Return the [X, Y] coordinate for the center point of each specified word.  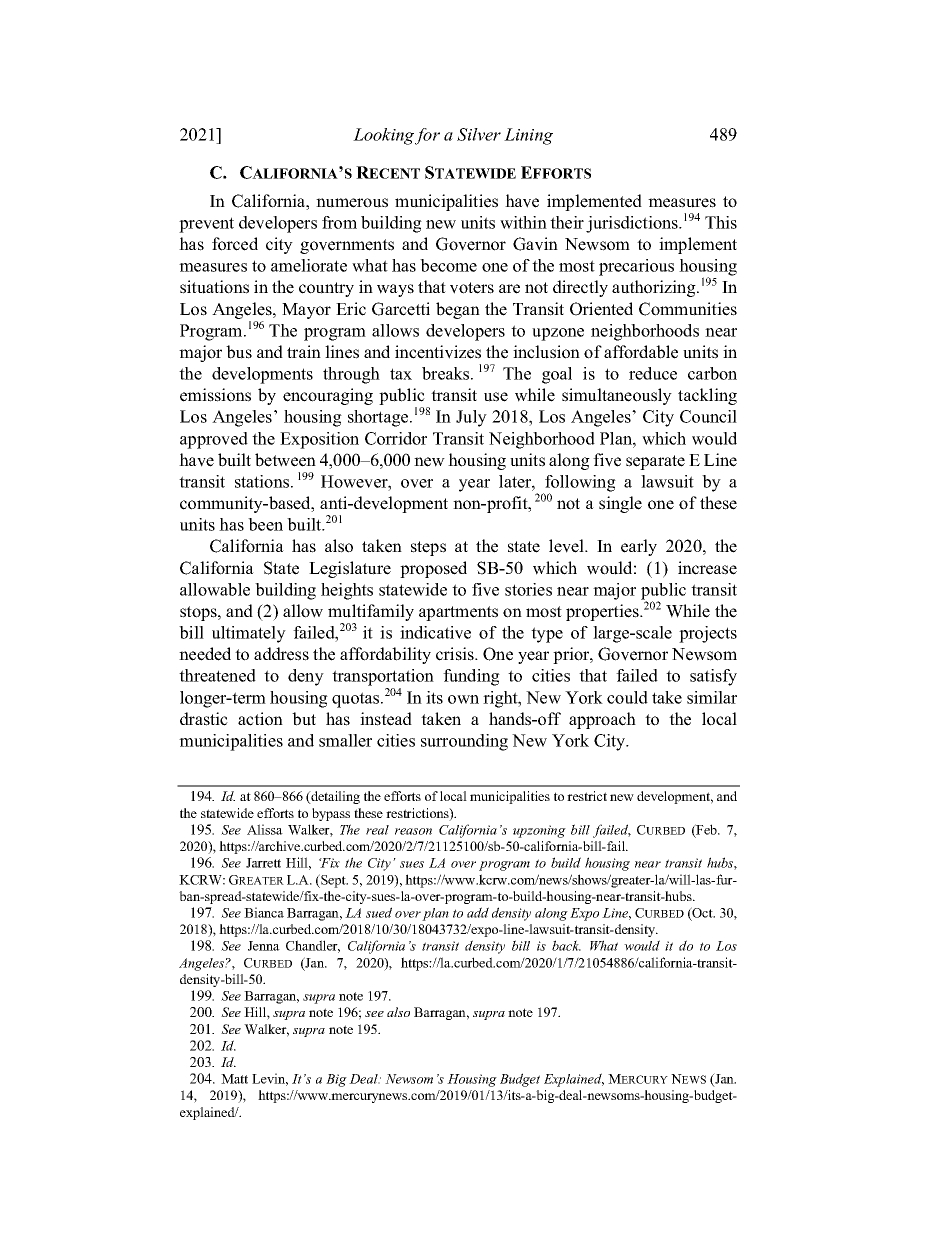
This [721, 222]
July [471, 418]
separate [655, 462]
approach [602, 720]
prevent [206, 225]
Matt [234, 1079]
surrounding [464, 742]
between [285, 460]
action [260, 719]
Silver [479, 134]
